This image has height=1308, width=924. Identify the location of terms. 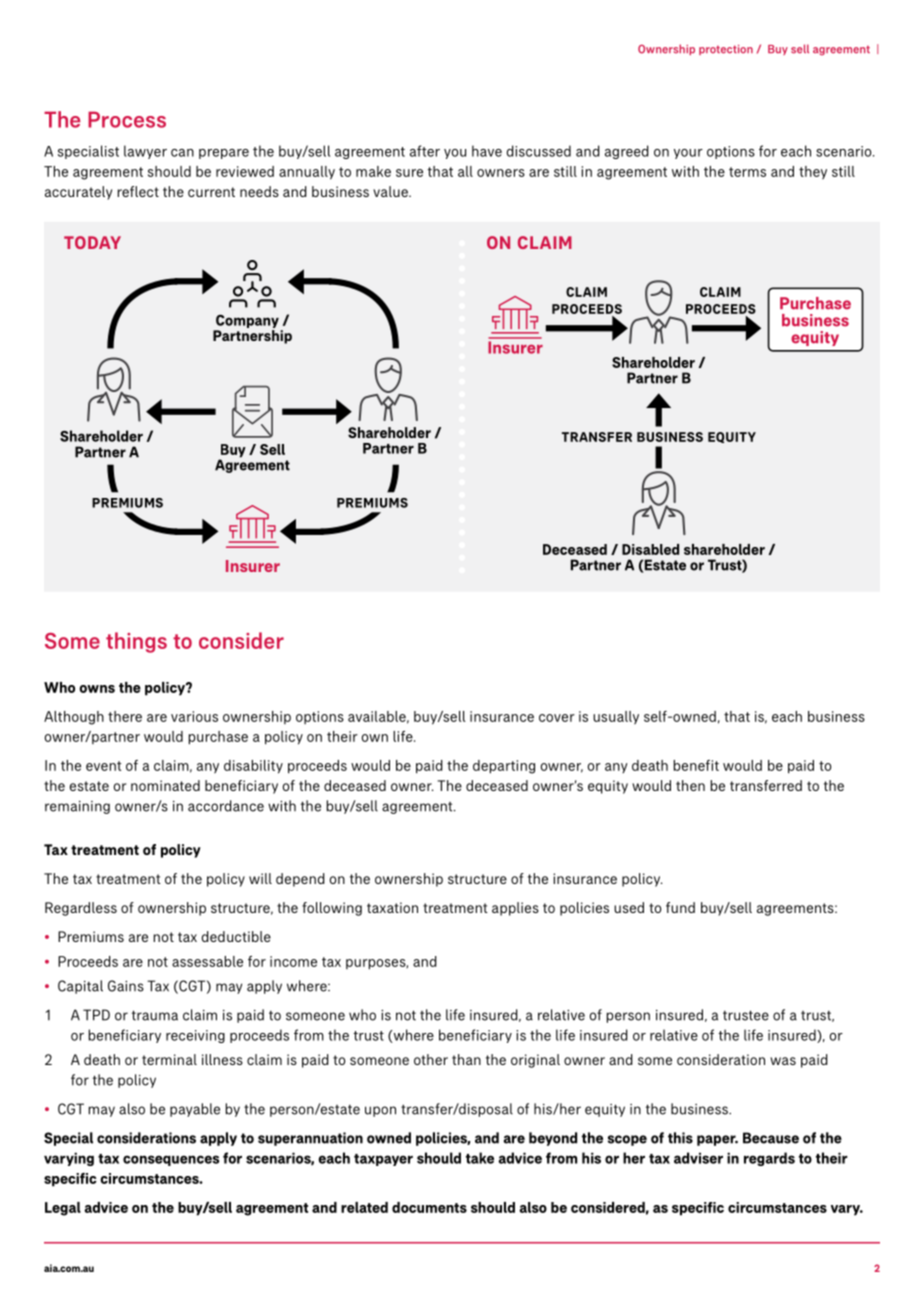
(747, 172).
